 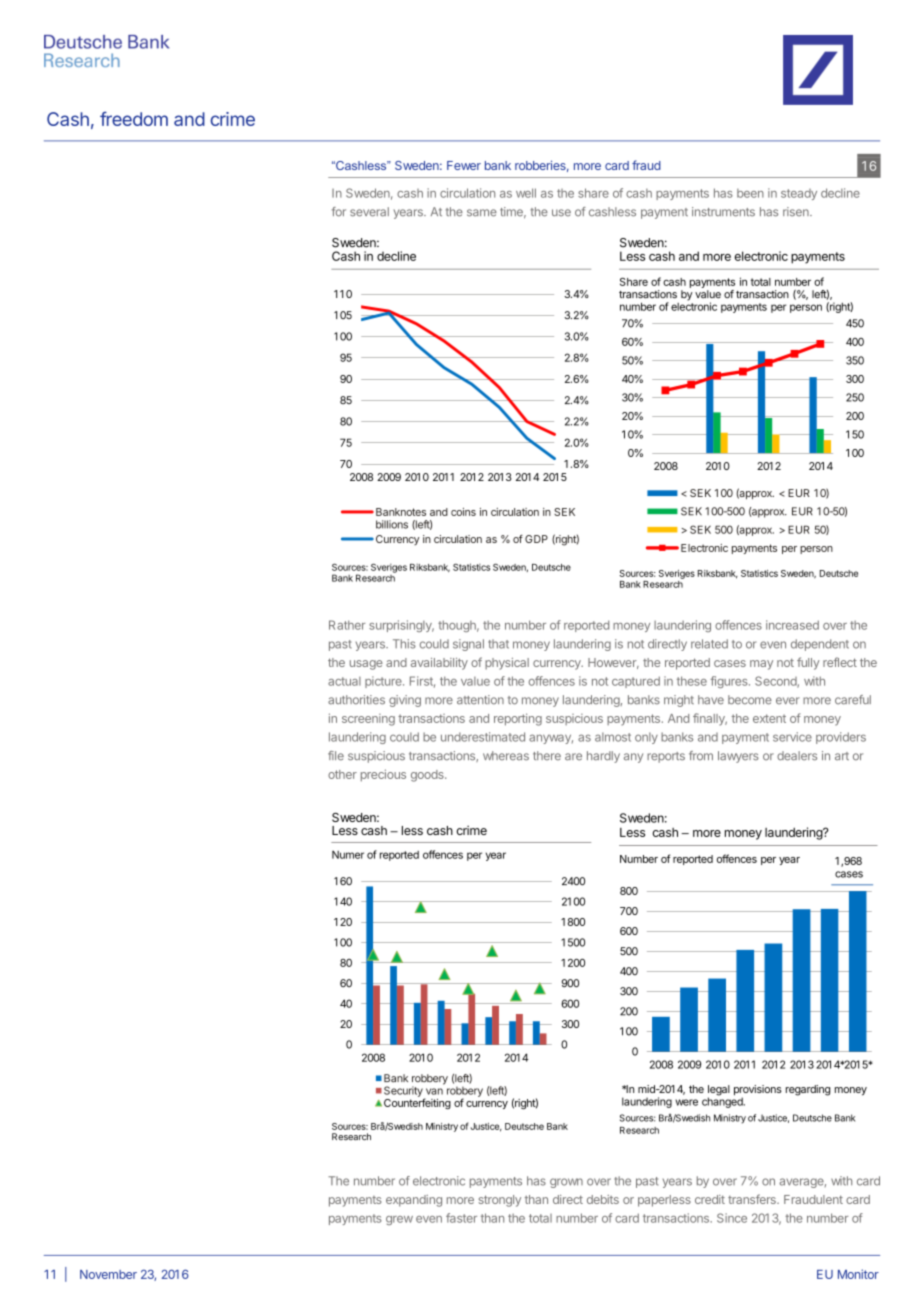 I want to click on attention, so click(x=480, y=700).
